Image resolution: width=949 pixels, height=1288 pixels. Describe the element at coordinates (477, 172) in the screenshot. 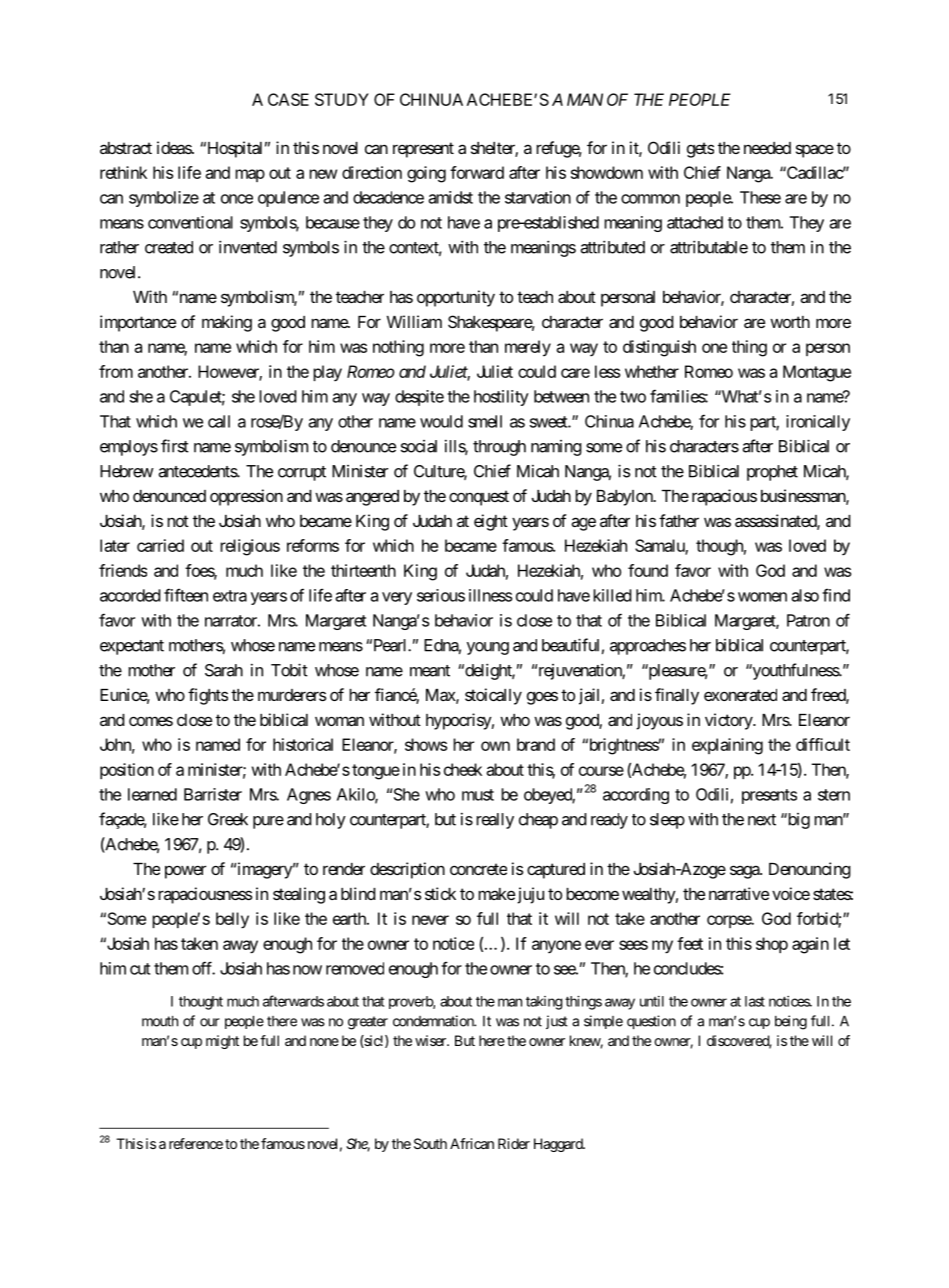

I see `forward` at that location.
